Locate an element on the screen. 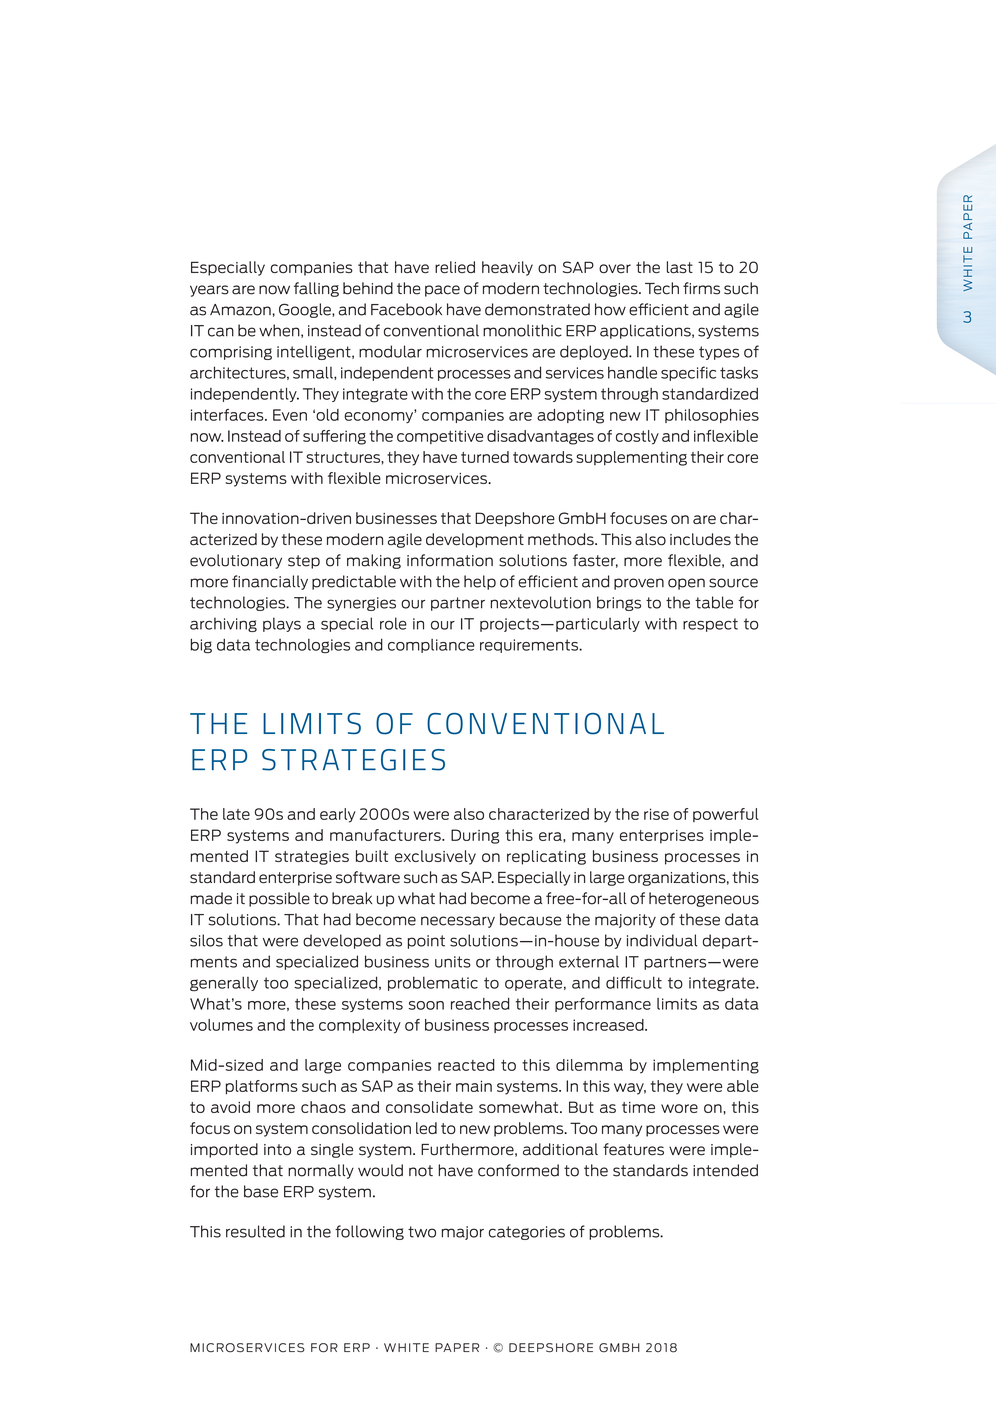 This screenshot has width=996, height=1409. base is located at coordinates (261, 1191).
